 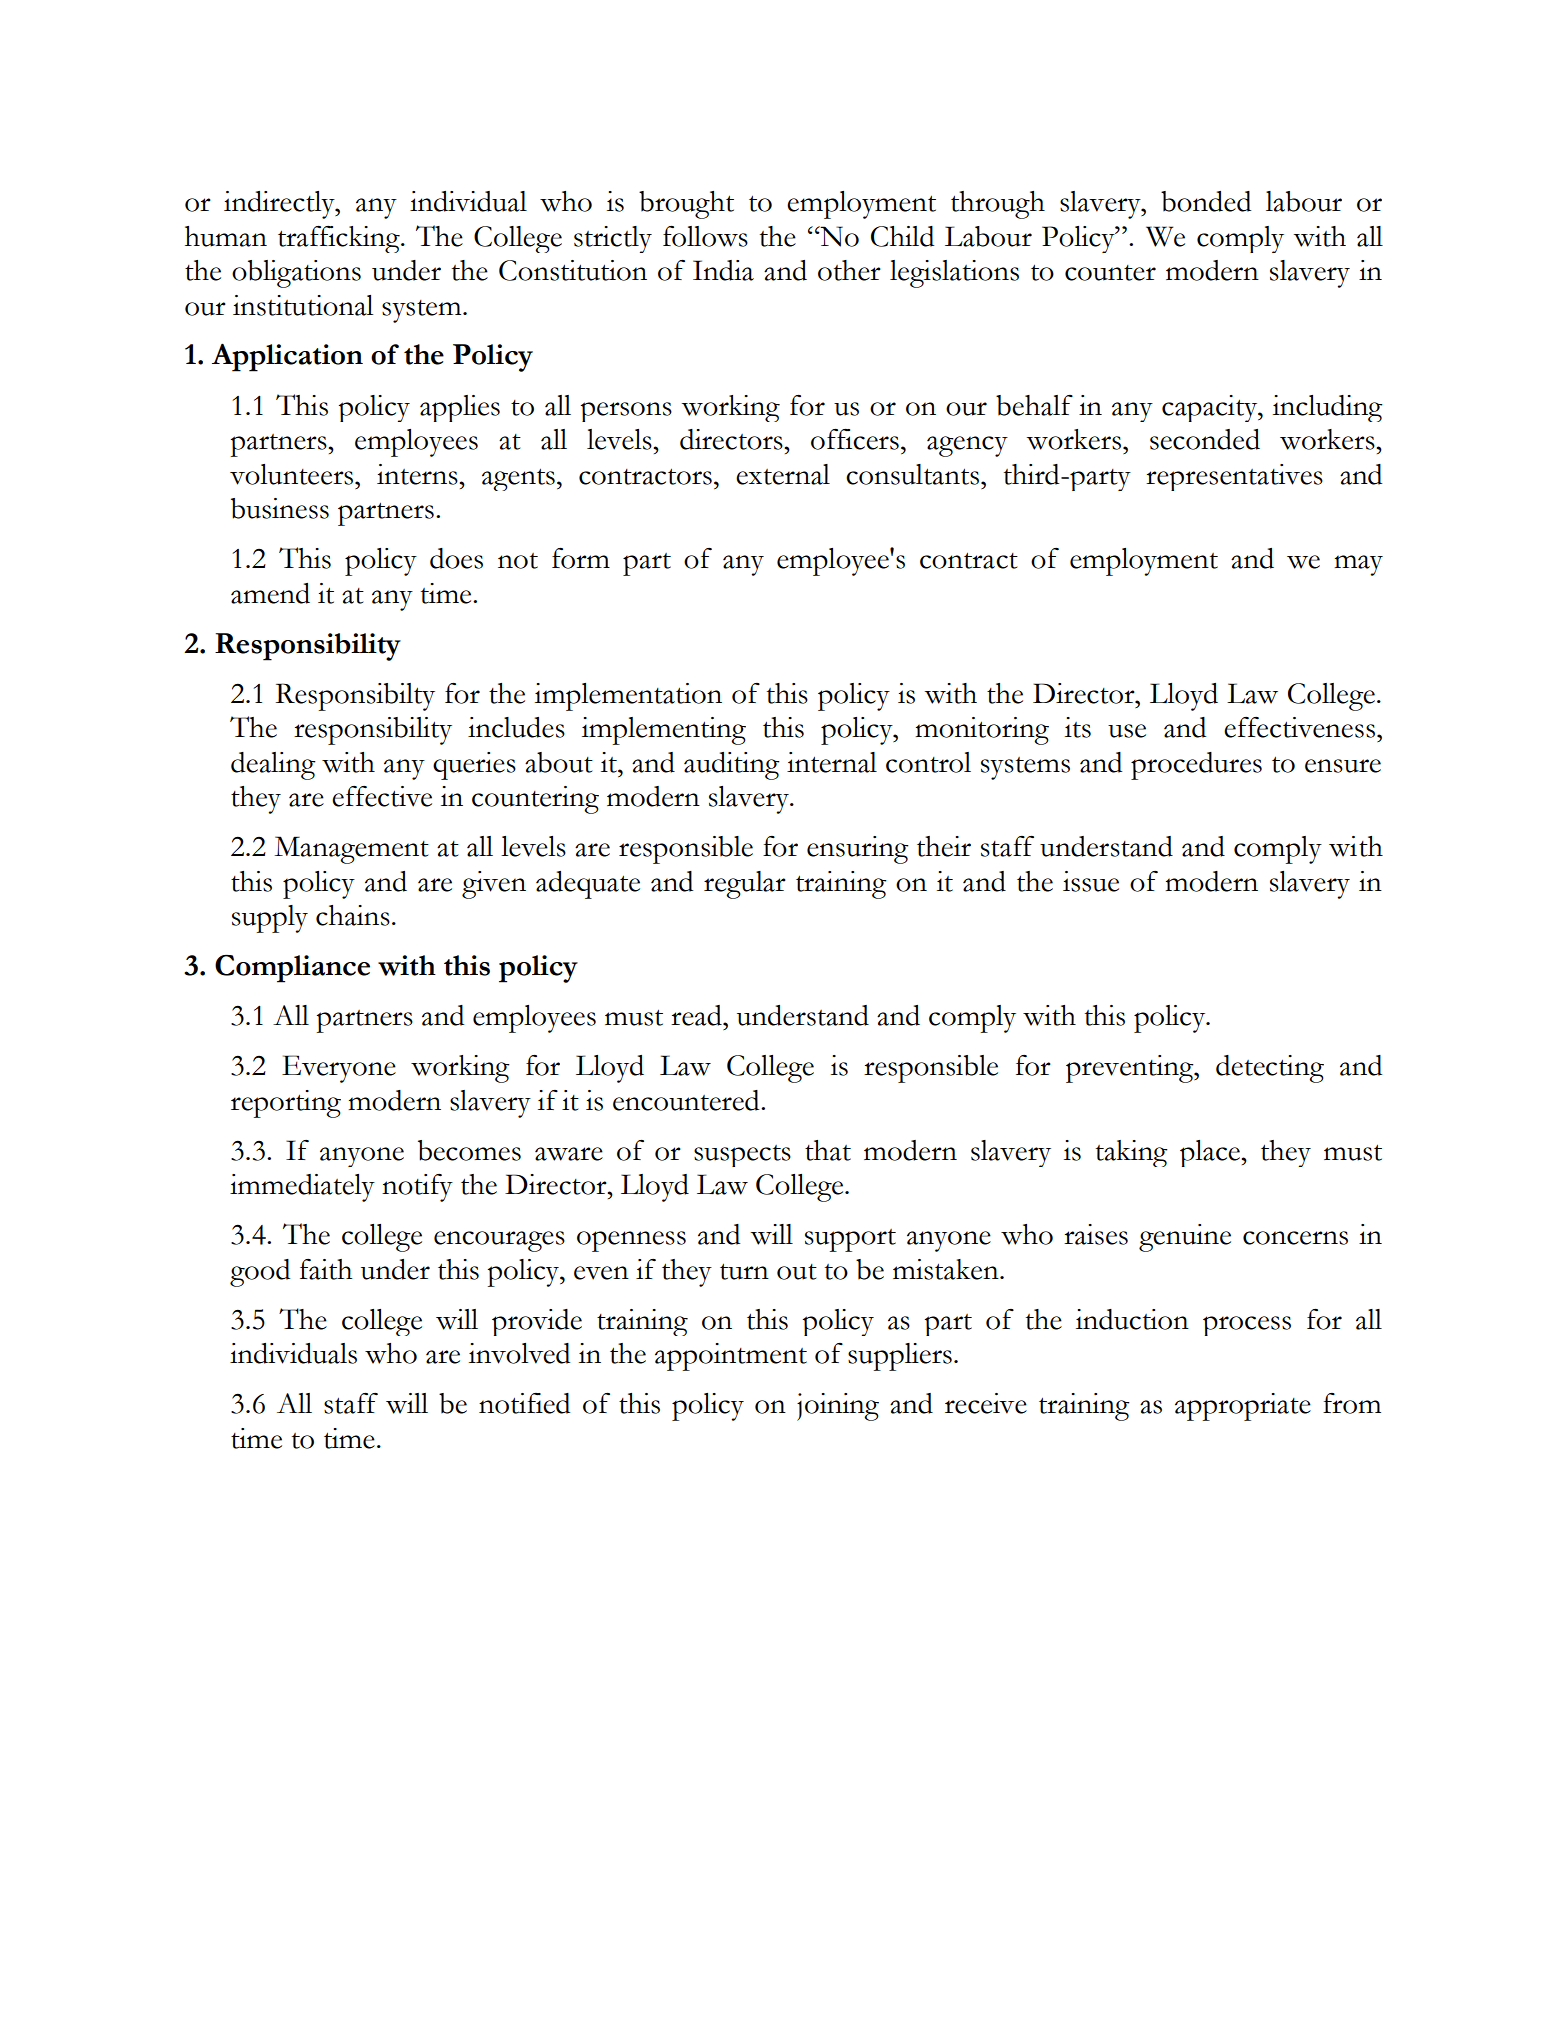 What do you see at coordinates (519, 1353) in the page?
I see `involved` at bounding box center [519, 1353].
